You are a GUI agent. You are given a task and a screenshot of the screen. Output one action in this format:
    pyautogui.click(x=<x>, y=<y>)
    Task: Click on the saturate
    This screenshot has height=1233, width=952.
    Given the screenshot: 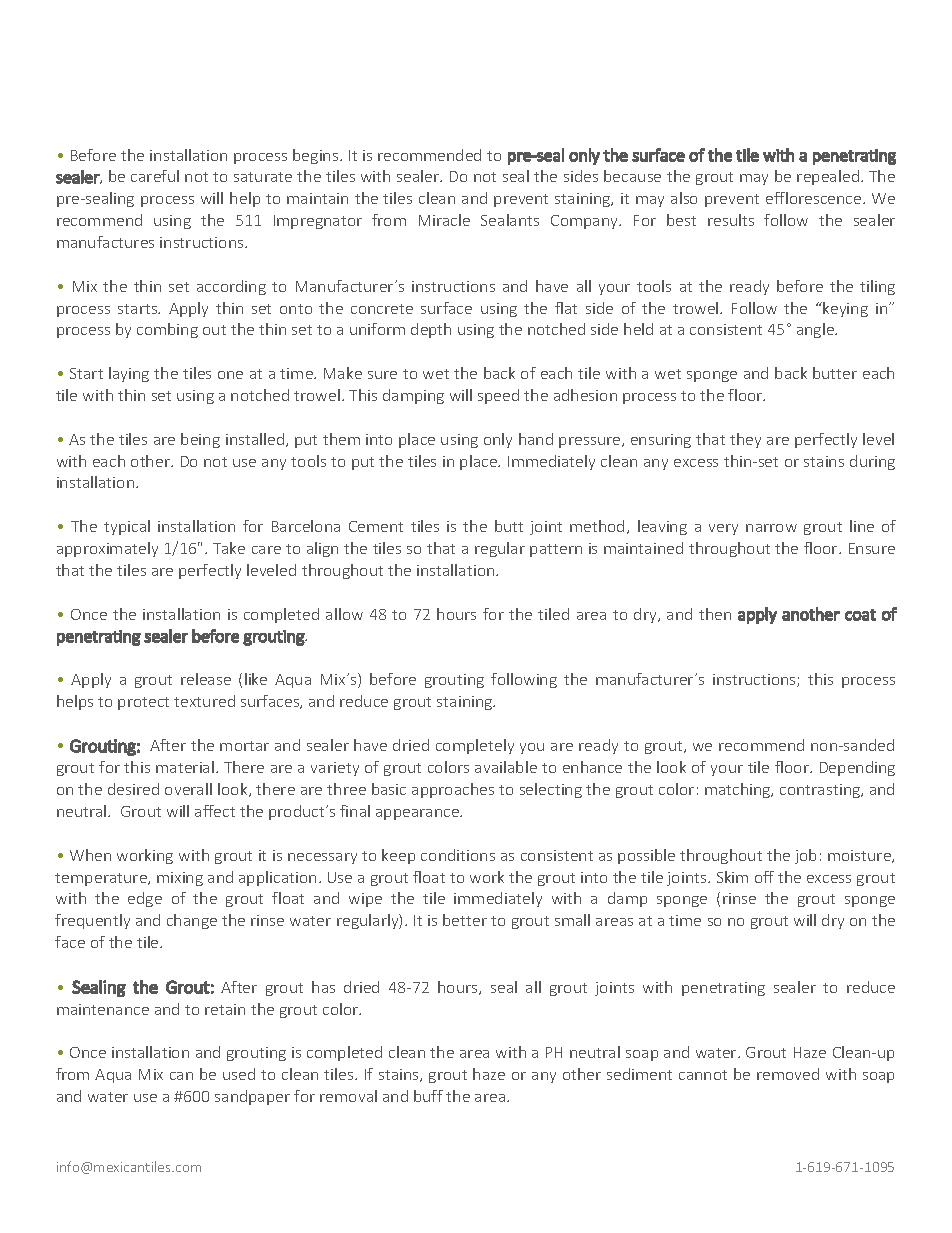 What is the action you would take?
    pyautogui.click(x=263, y=177)
